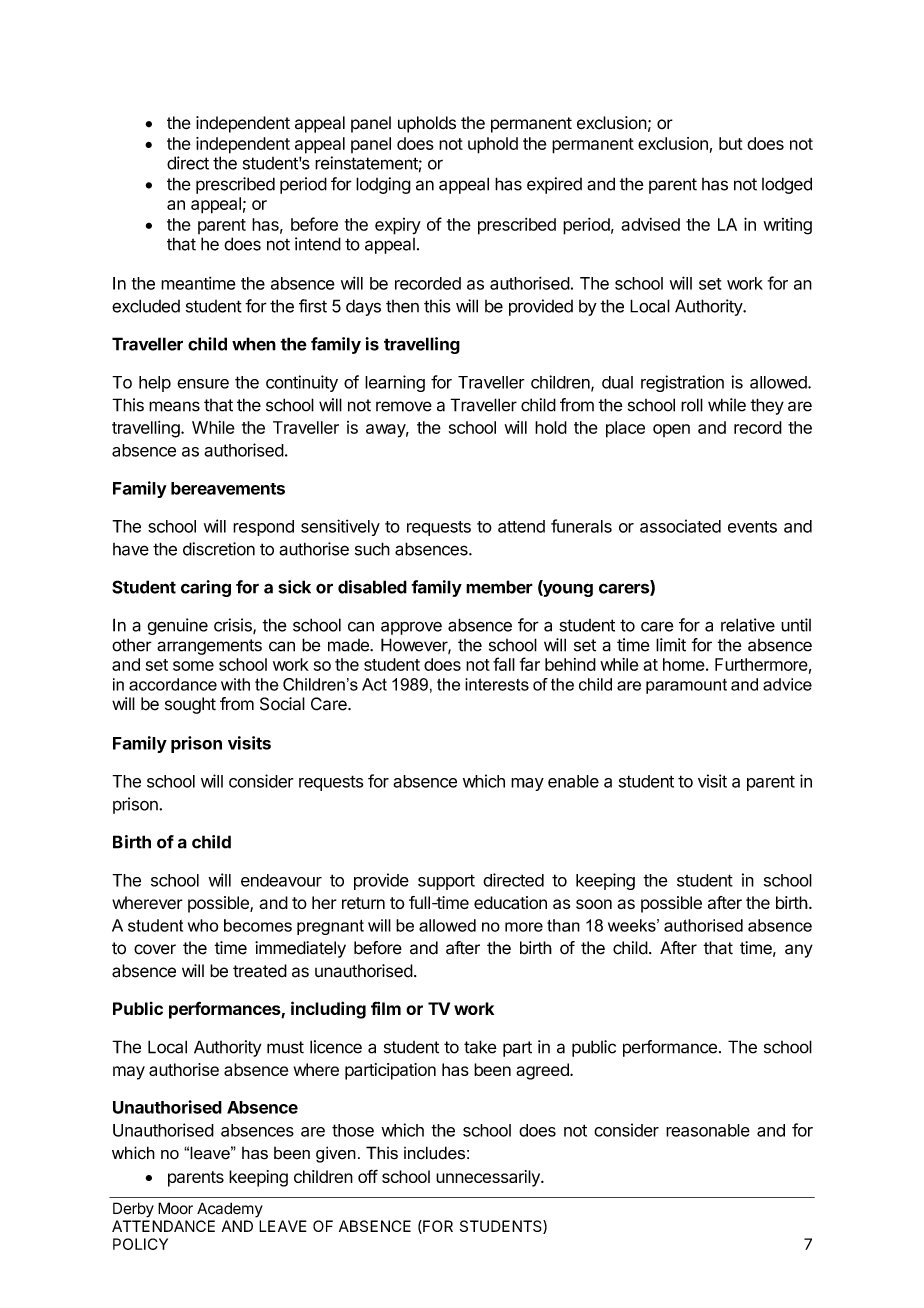  What do you see at coordinates (489, 1178) in the document?
I see `unnecessarily` at bounding box center [489, 1178].
